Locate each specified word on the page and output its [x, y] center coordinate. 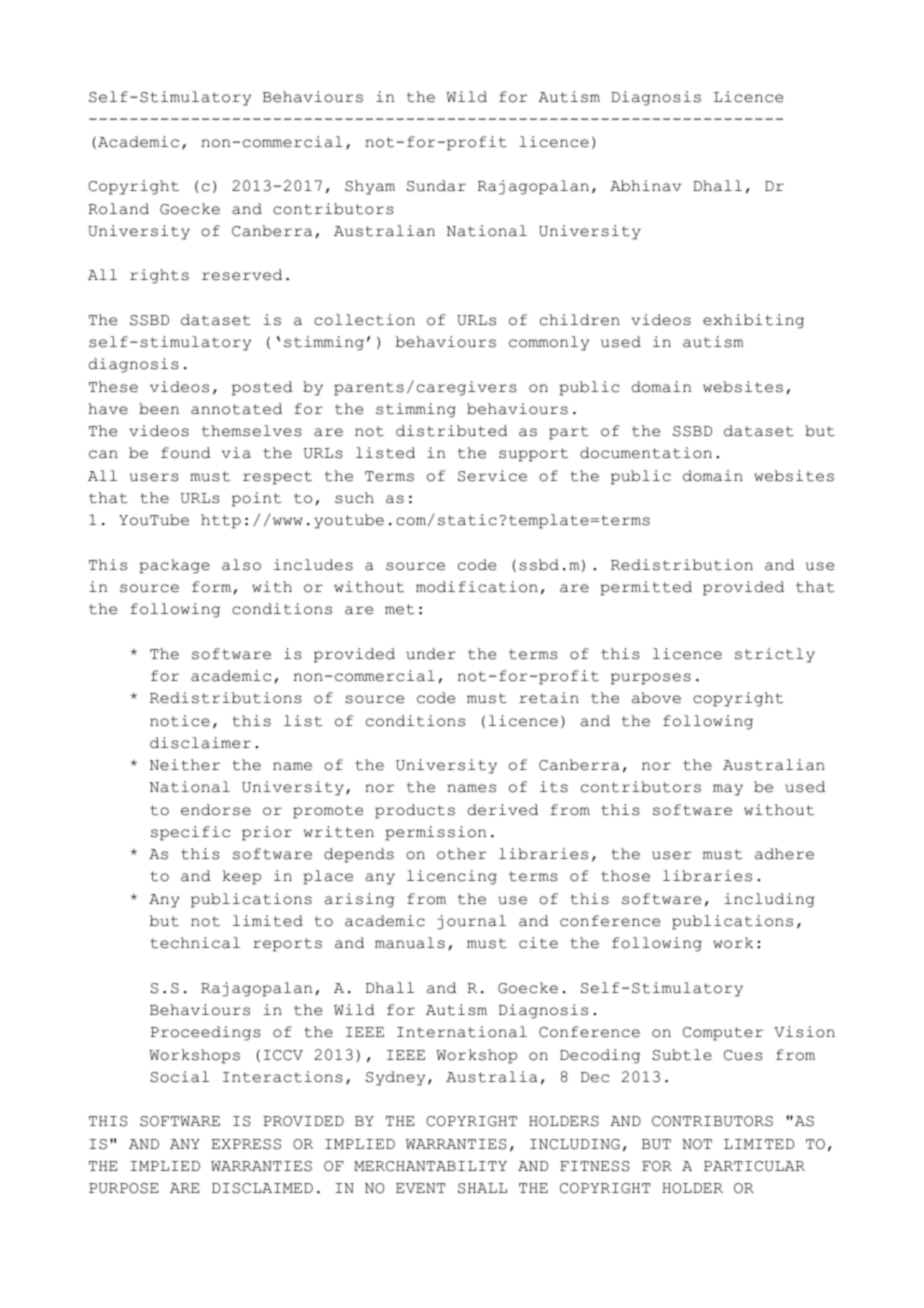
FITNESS [594, 1166]
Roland [118, 209]
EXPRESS [246, 1144]
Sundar [436, 186]
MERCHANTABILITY [430, 1166]
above [656, 698]
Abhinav [646, 186]
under [431, 654]
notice [180, 721]
